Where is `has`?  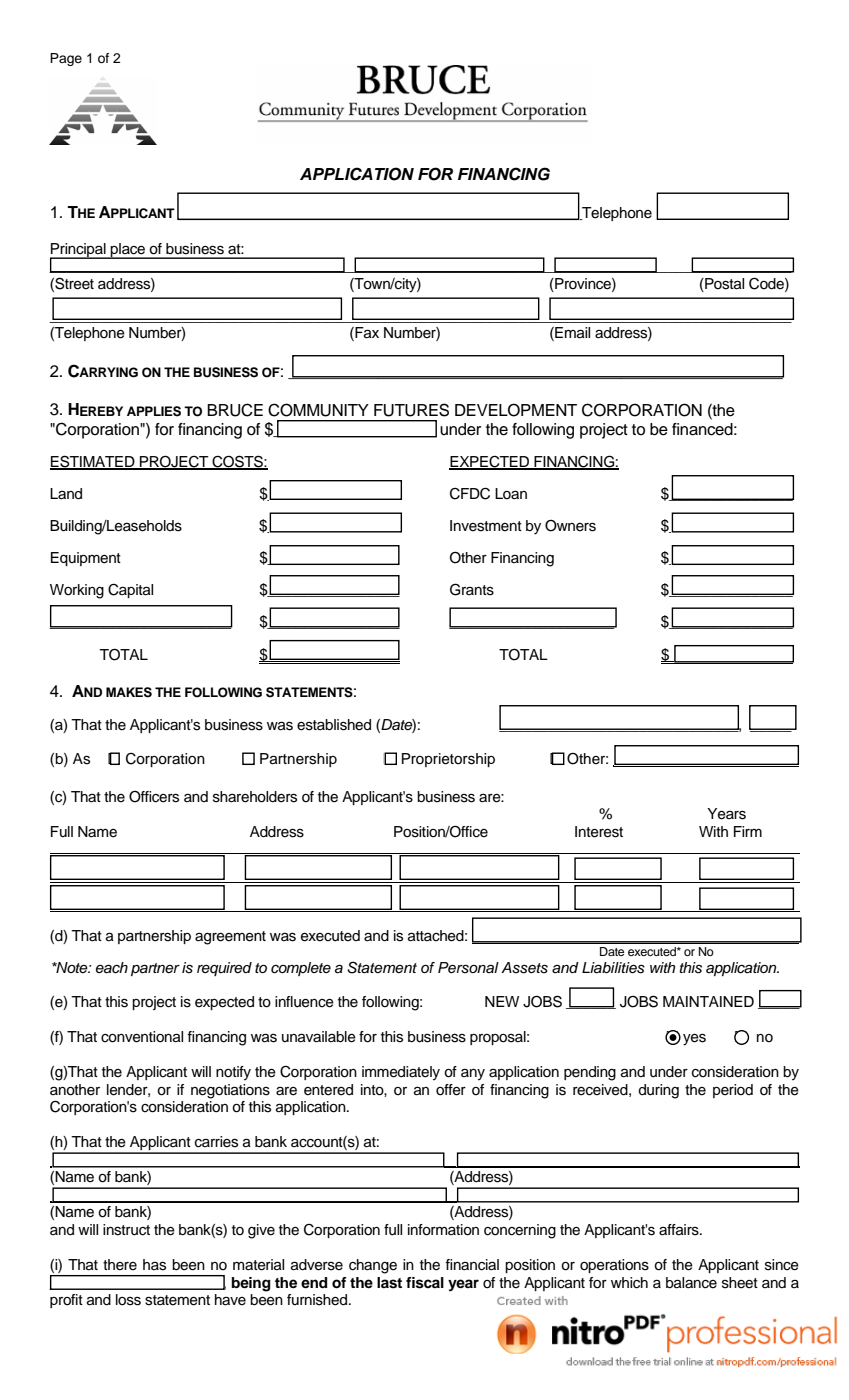
has is located at coordinates (154, 1265).
